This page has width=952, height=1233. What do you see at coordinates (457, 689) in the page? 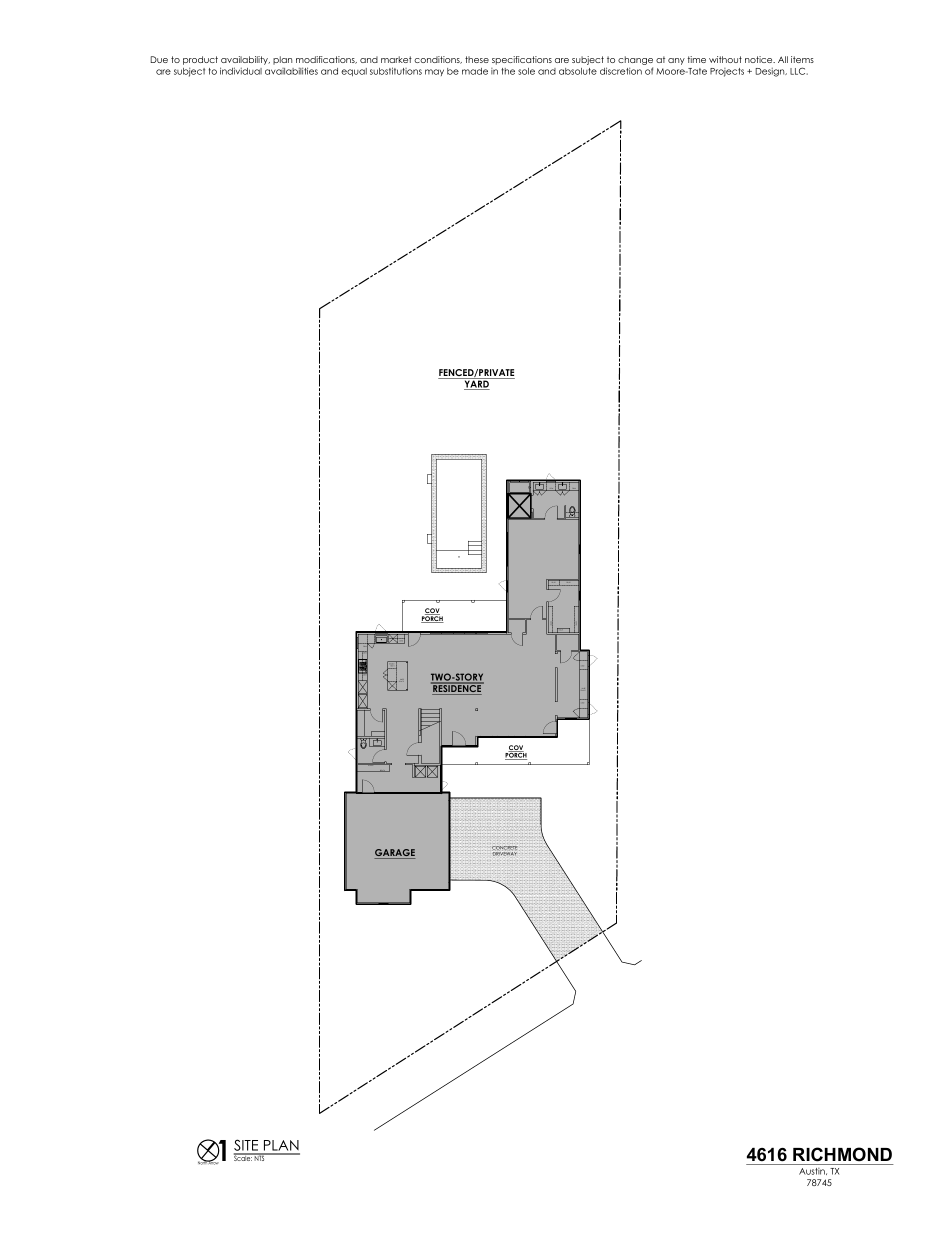
I see `RESIDENCE` at bounding box center [457, 689].
